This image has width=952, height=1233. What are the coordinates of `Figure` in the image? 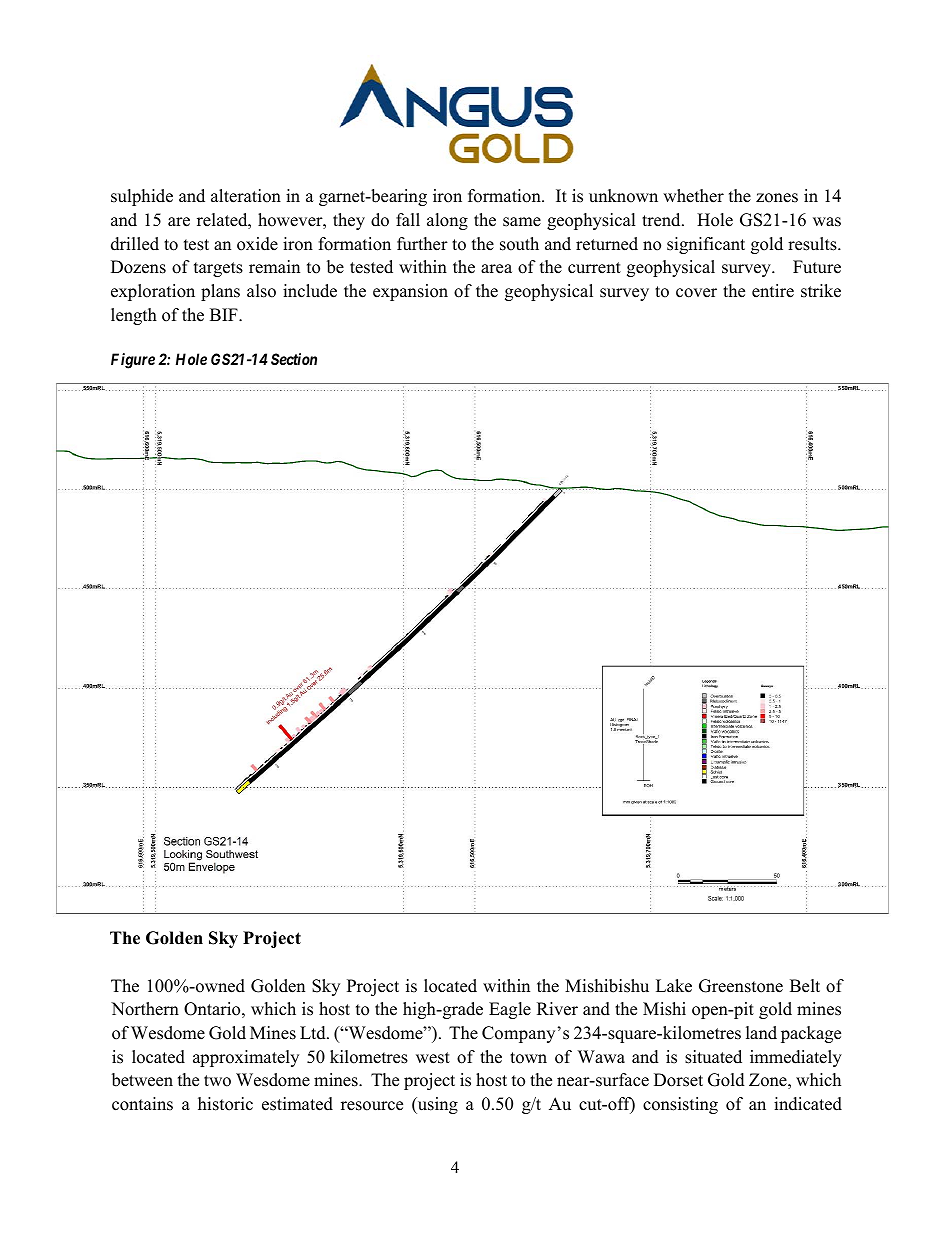 It's located at (133, 361).
